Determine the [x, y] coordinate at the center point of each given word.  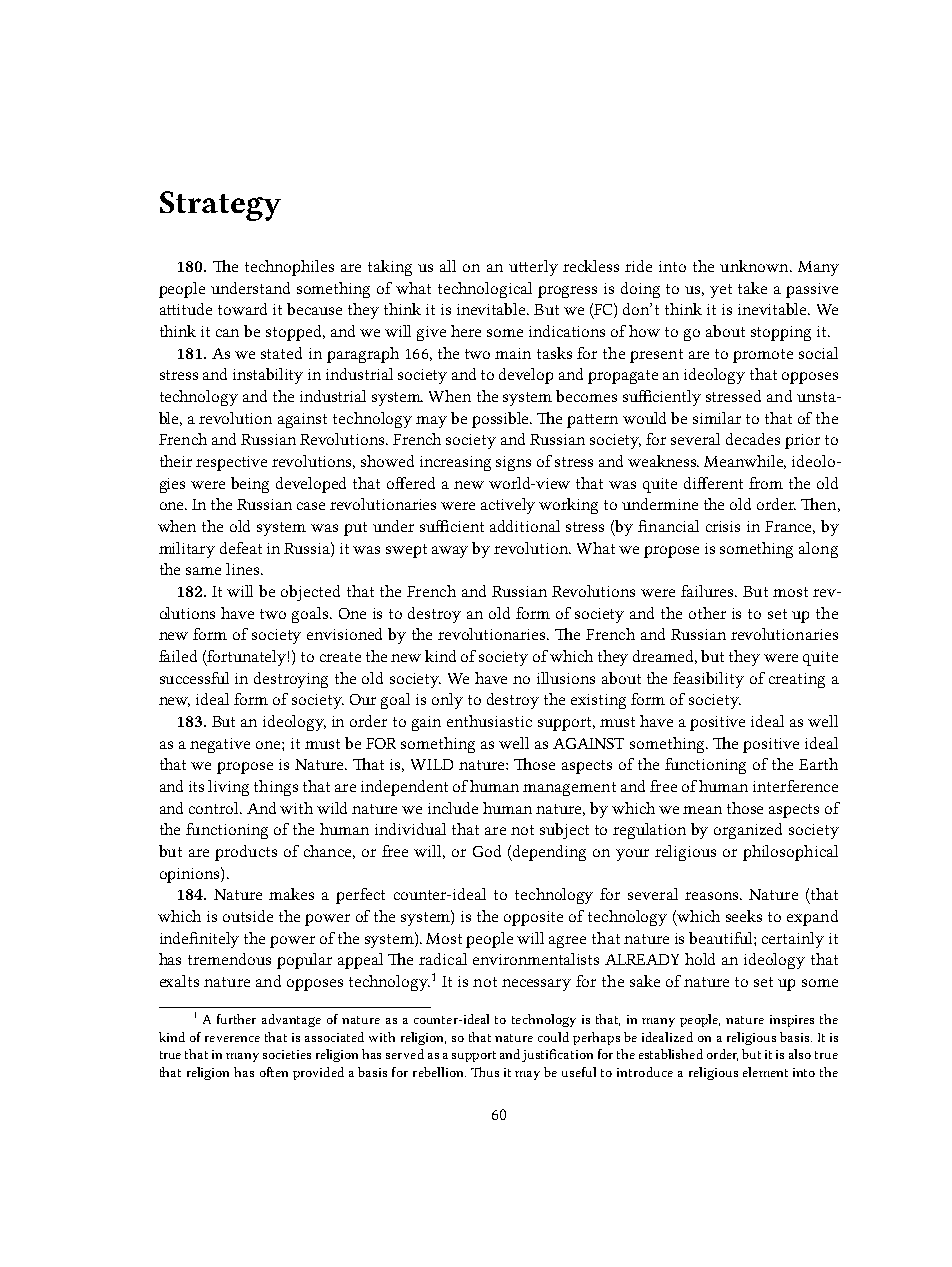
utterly [533, 268]
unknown [755, 266]
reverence [232, 1039]
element [765, 1072]
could [553, 1037]
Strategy [220, 206]
